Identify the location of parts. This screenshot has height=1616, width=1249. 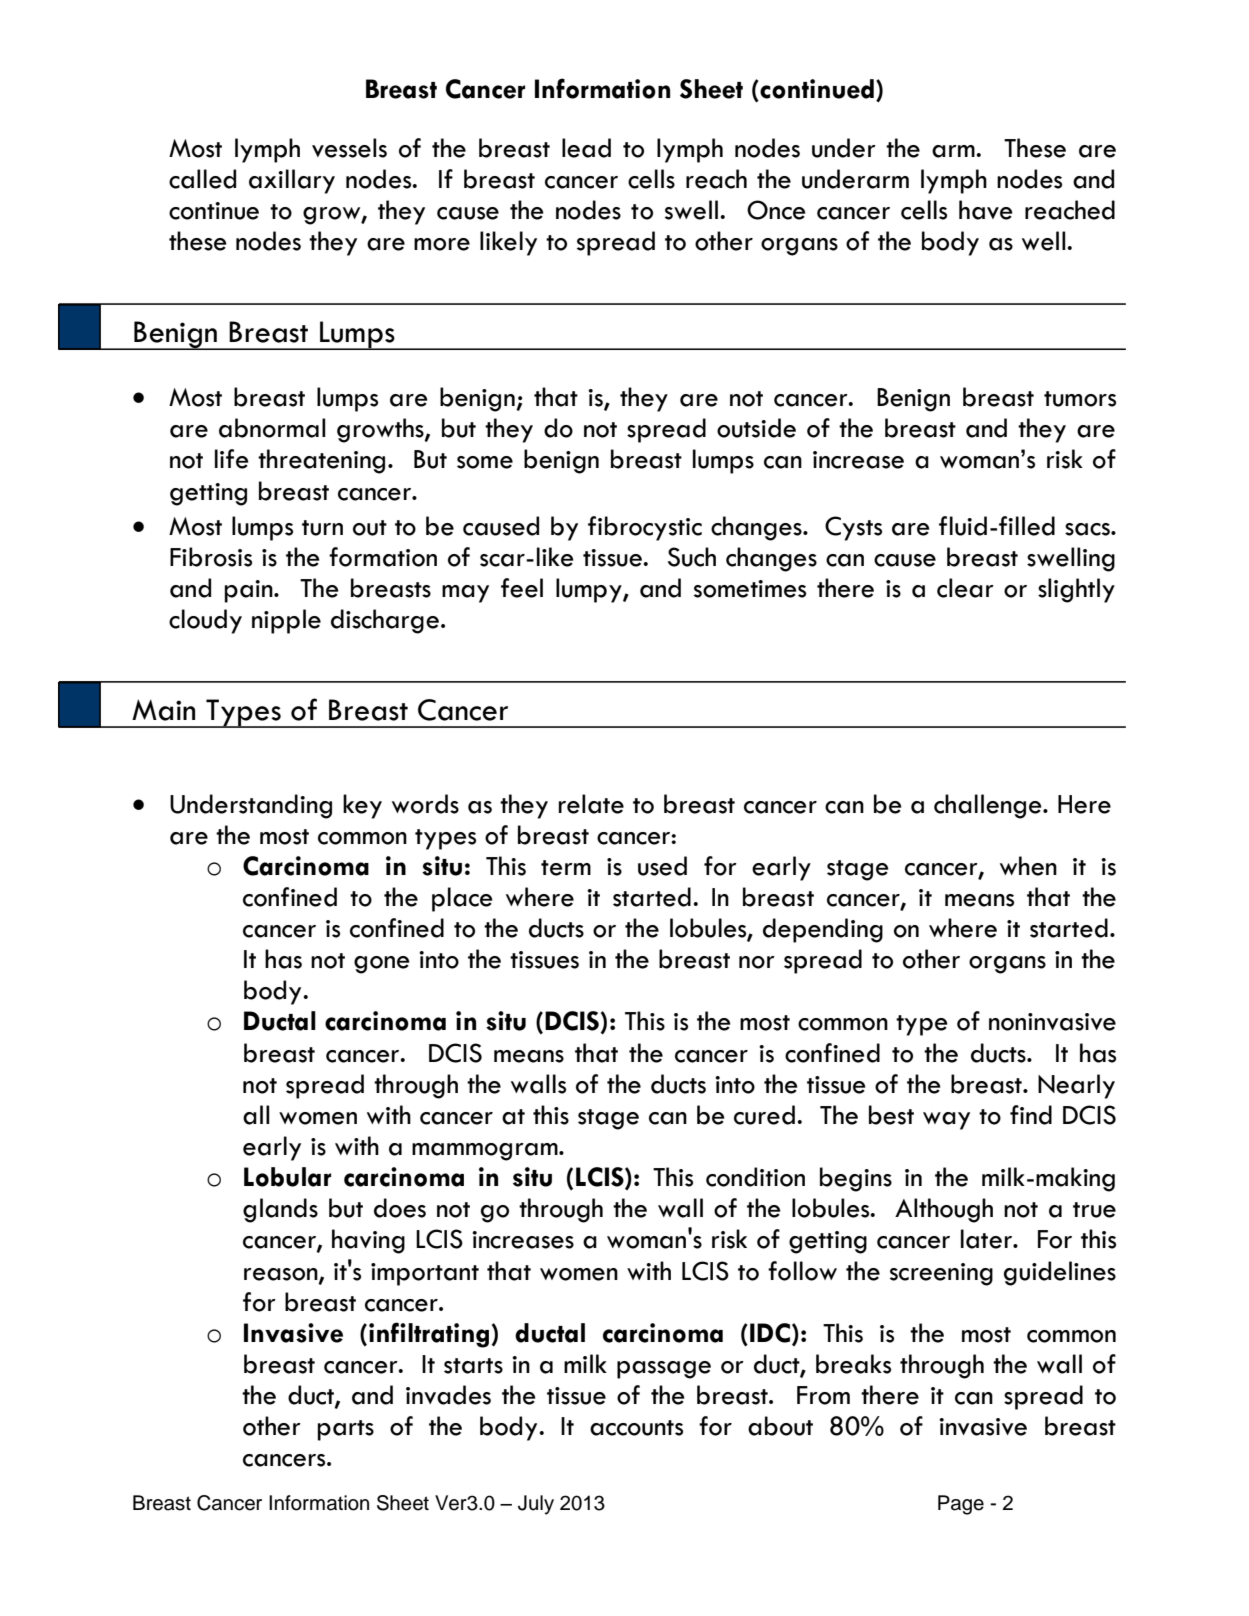
(346, 1430).
